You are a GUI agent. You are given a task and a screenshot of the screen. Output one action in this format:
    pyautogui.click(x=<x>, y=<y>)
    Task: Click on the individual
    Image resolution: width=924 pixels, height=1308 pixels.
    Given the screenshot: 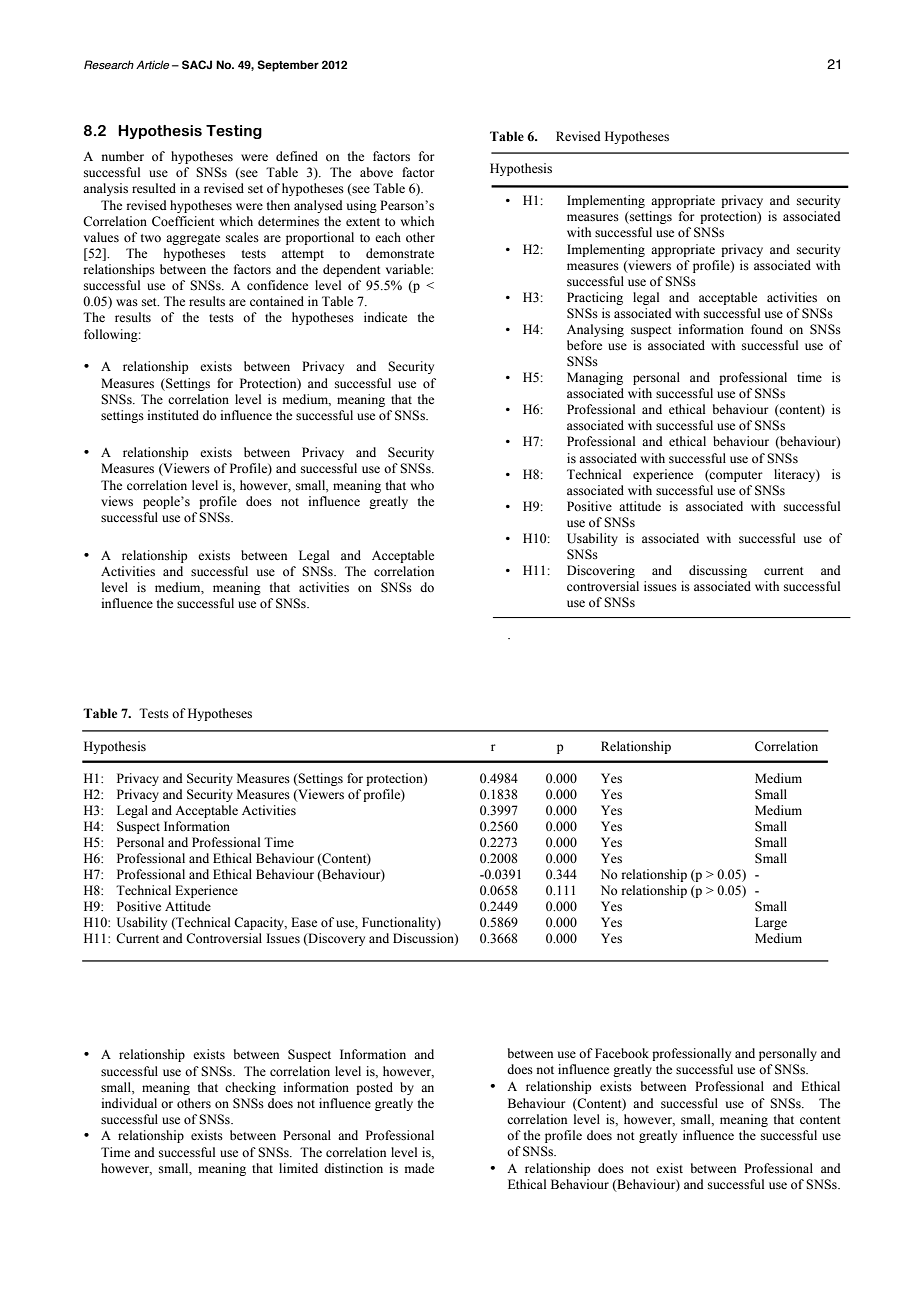 What is the action you would take?
    pyautogui.click(x=129, y=1103)
